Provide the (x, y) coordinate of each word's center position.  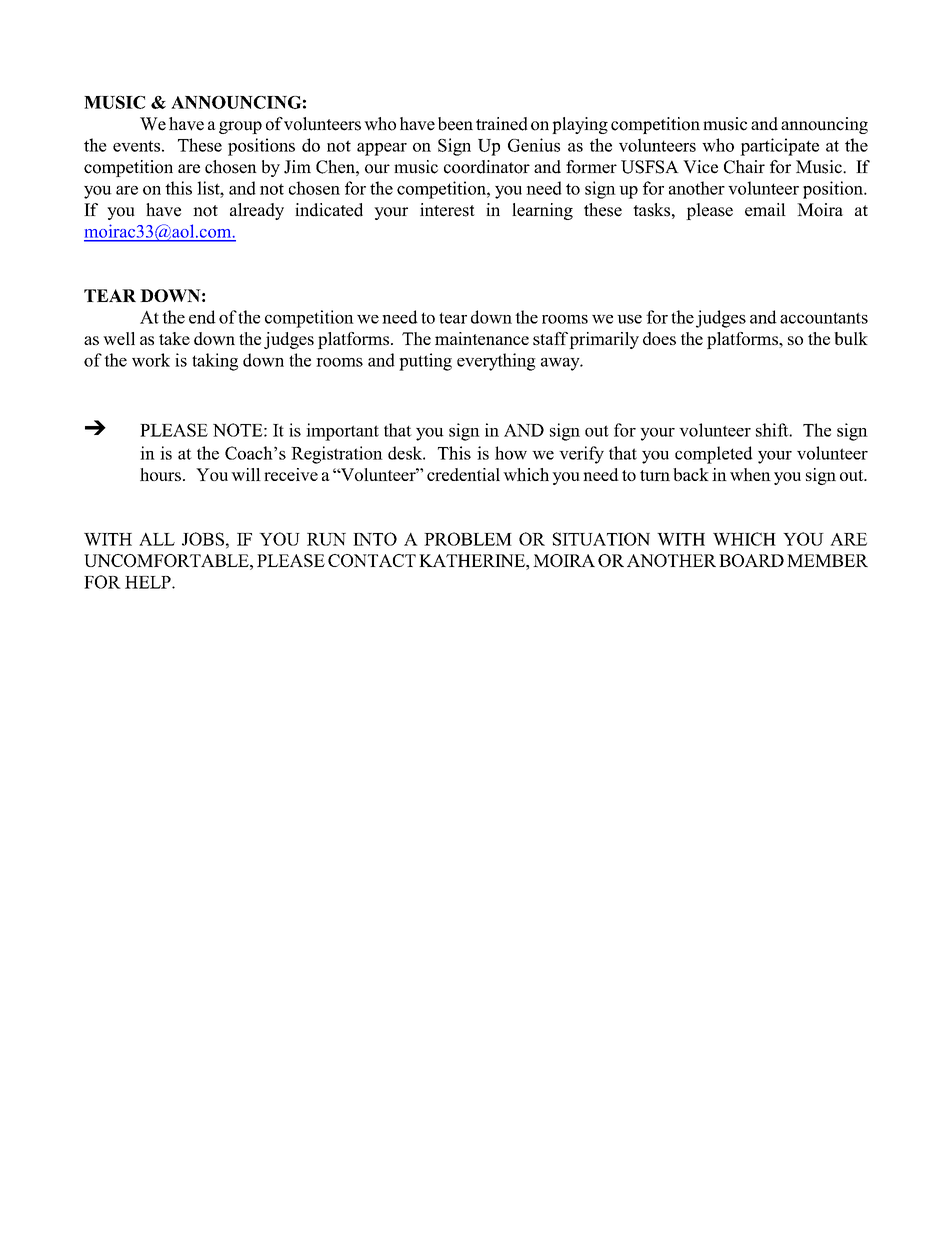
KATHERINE (473, 560)
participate (779, 147)
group (240, 127)
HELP (149, 582)
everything (496, 362)
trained (502, 124)
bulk (851, 338)
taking (215, 362)
